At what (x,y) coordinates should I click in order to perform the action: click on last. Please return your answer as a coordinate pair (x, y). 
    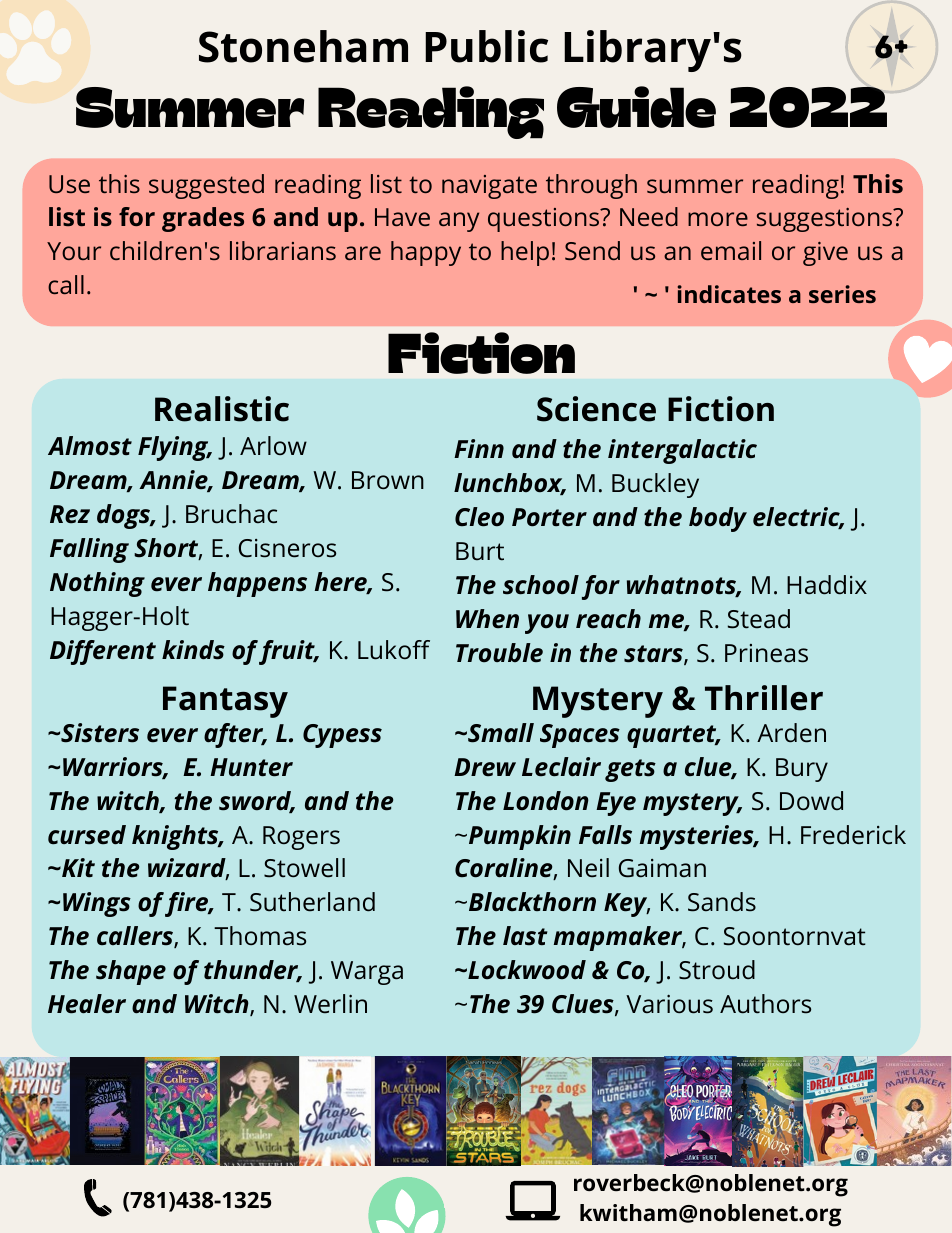
    Looking at the image, I should click on (525, 936).
